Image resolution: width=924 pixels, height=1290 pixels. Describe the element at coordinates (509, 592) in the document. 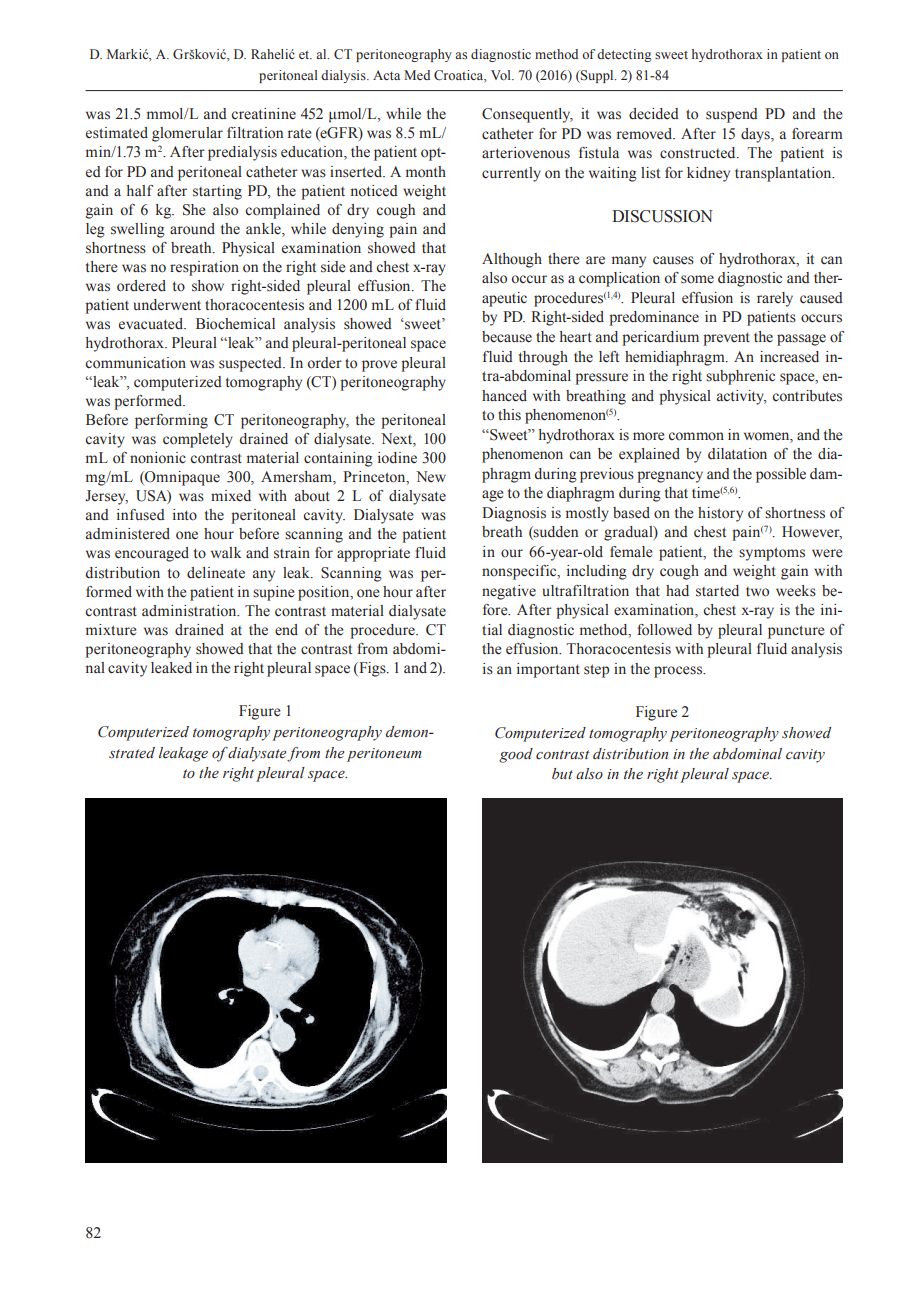

I see `negative` at that location.
